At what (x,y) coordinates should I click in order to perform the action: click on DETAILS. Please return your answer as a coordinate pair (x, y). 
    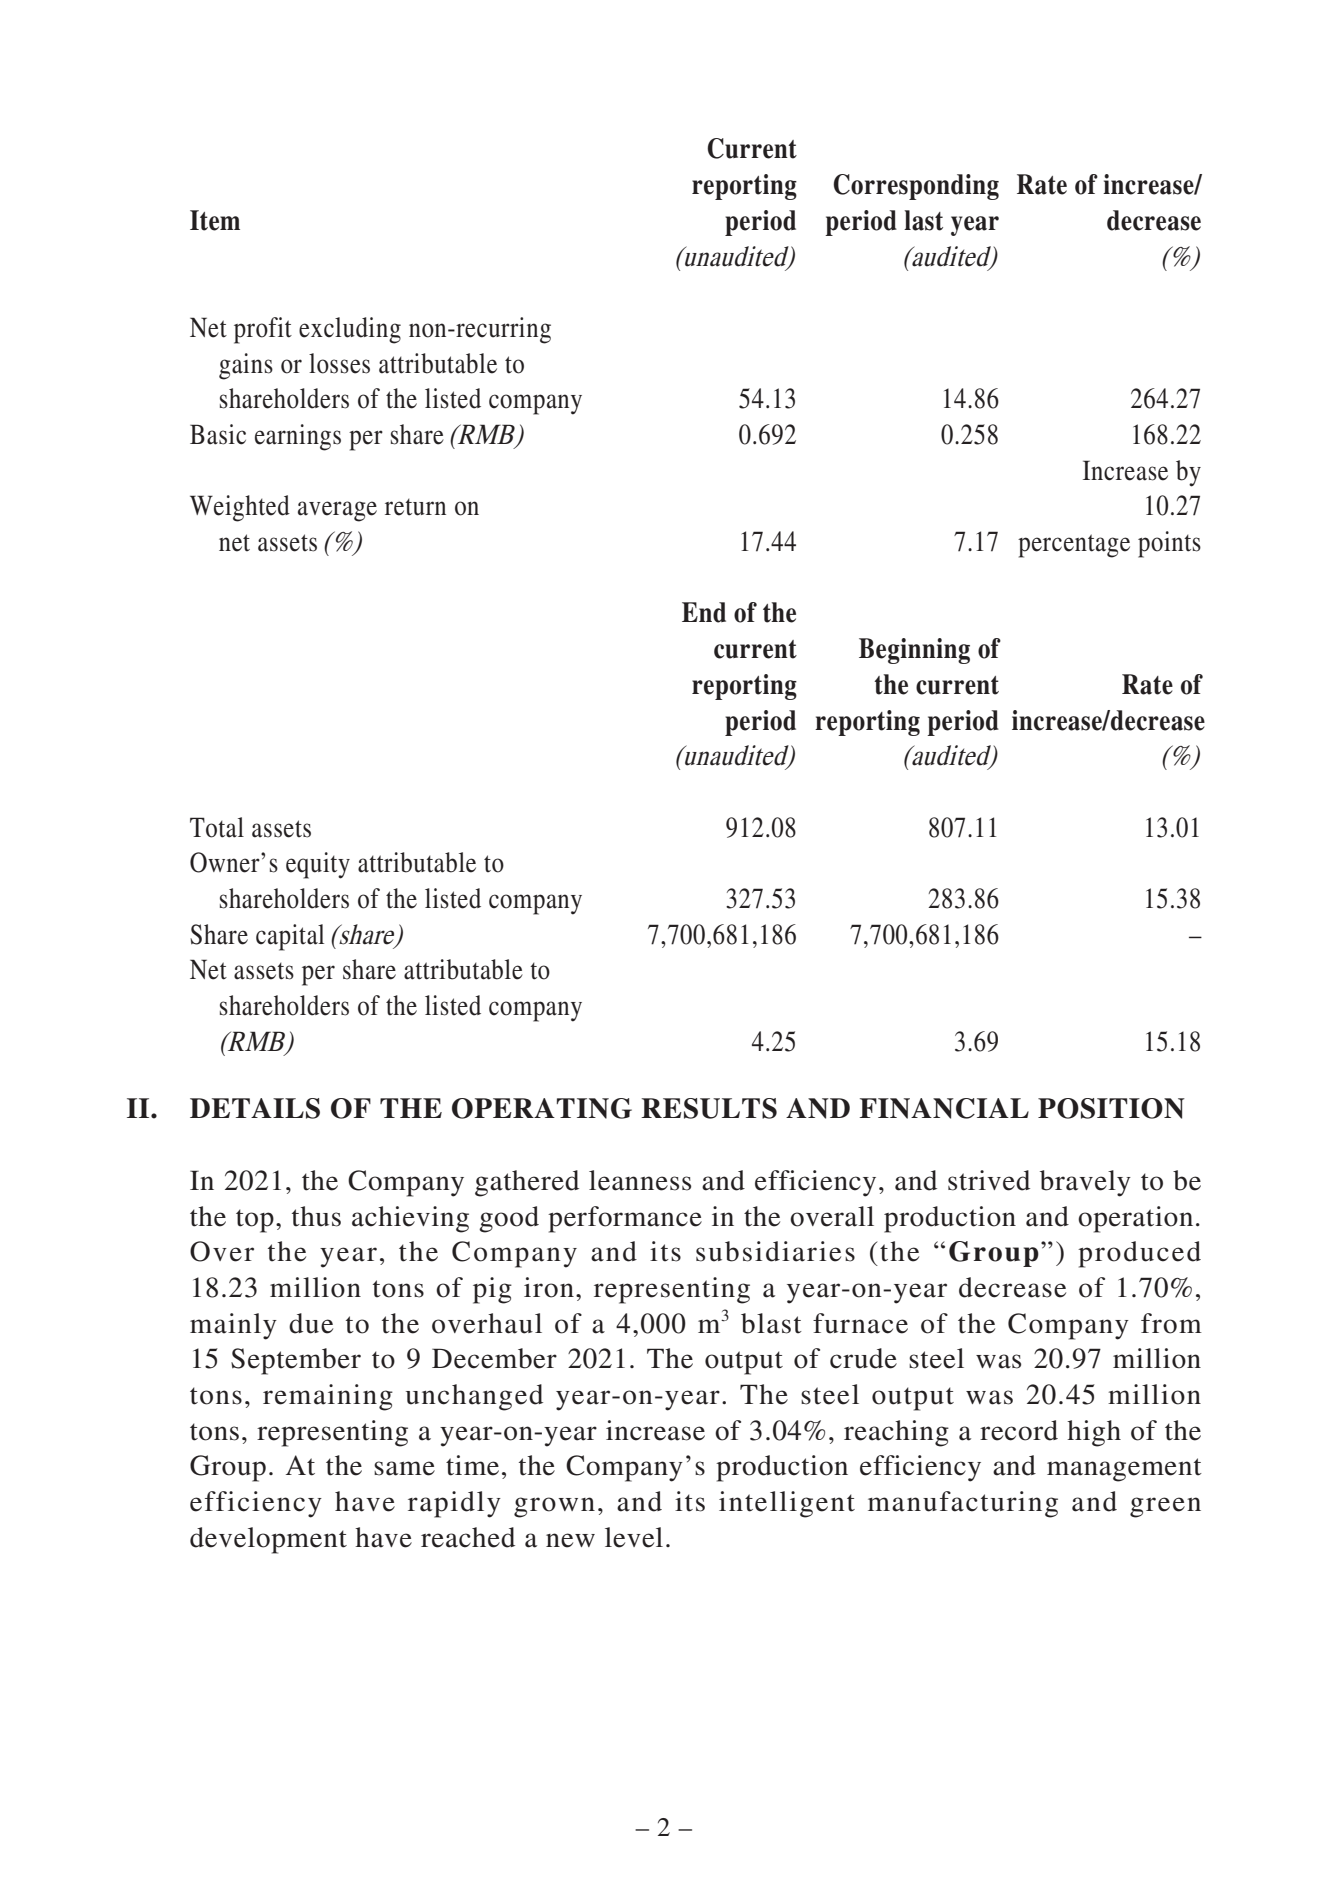
    Looking at the image, I should click on (255, 1108).
